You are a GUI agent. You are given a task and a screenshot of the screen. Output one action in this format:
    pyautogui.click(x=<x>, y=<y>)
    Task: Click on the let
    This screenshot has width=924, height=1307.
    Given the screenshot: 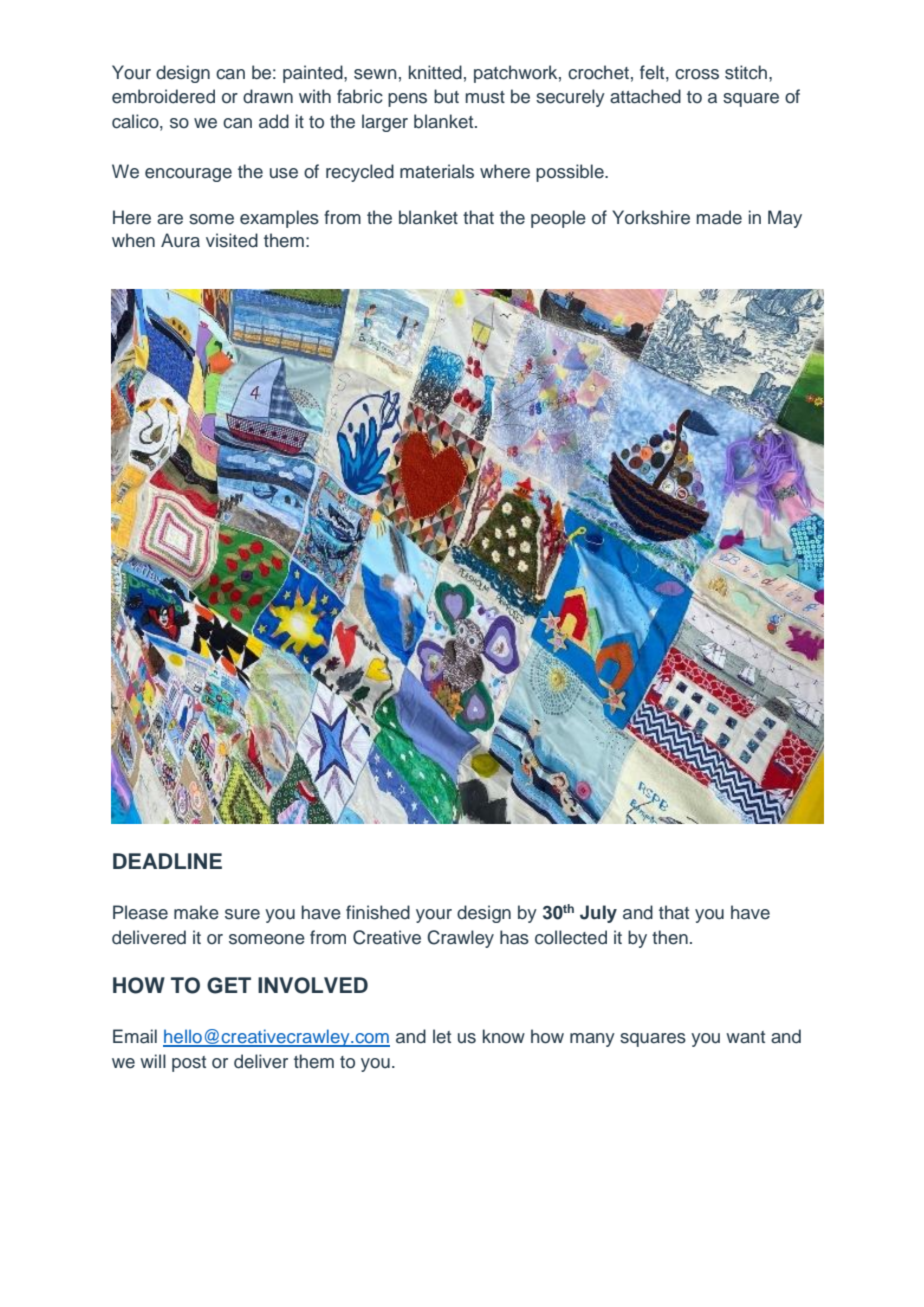 What is the action you would take?
    pyautogui.click(x=442, y=1036)
